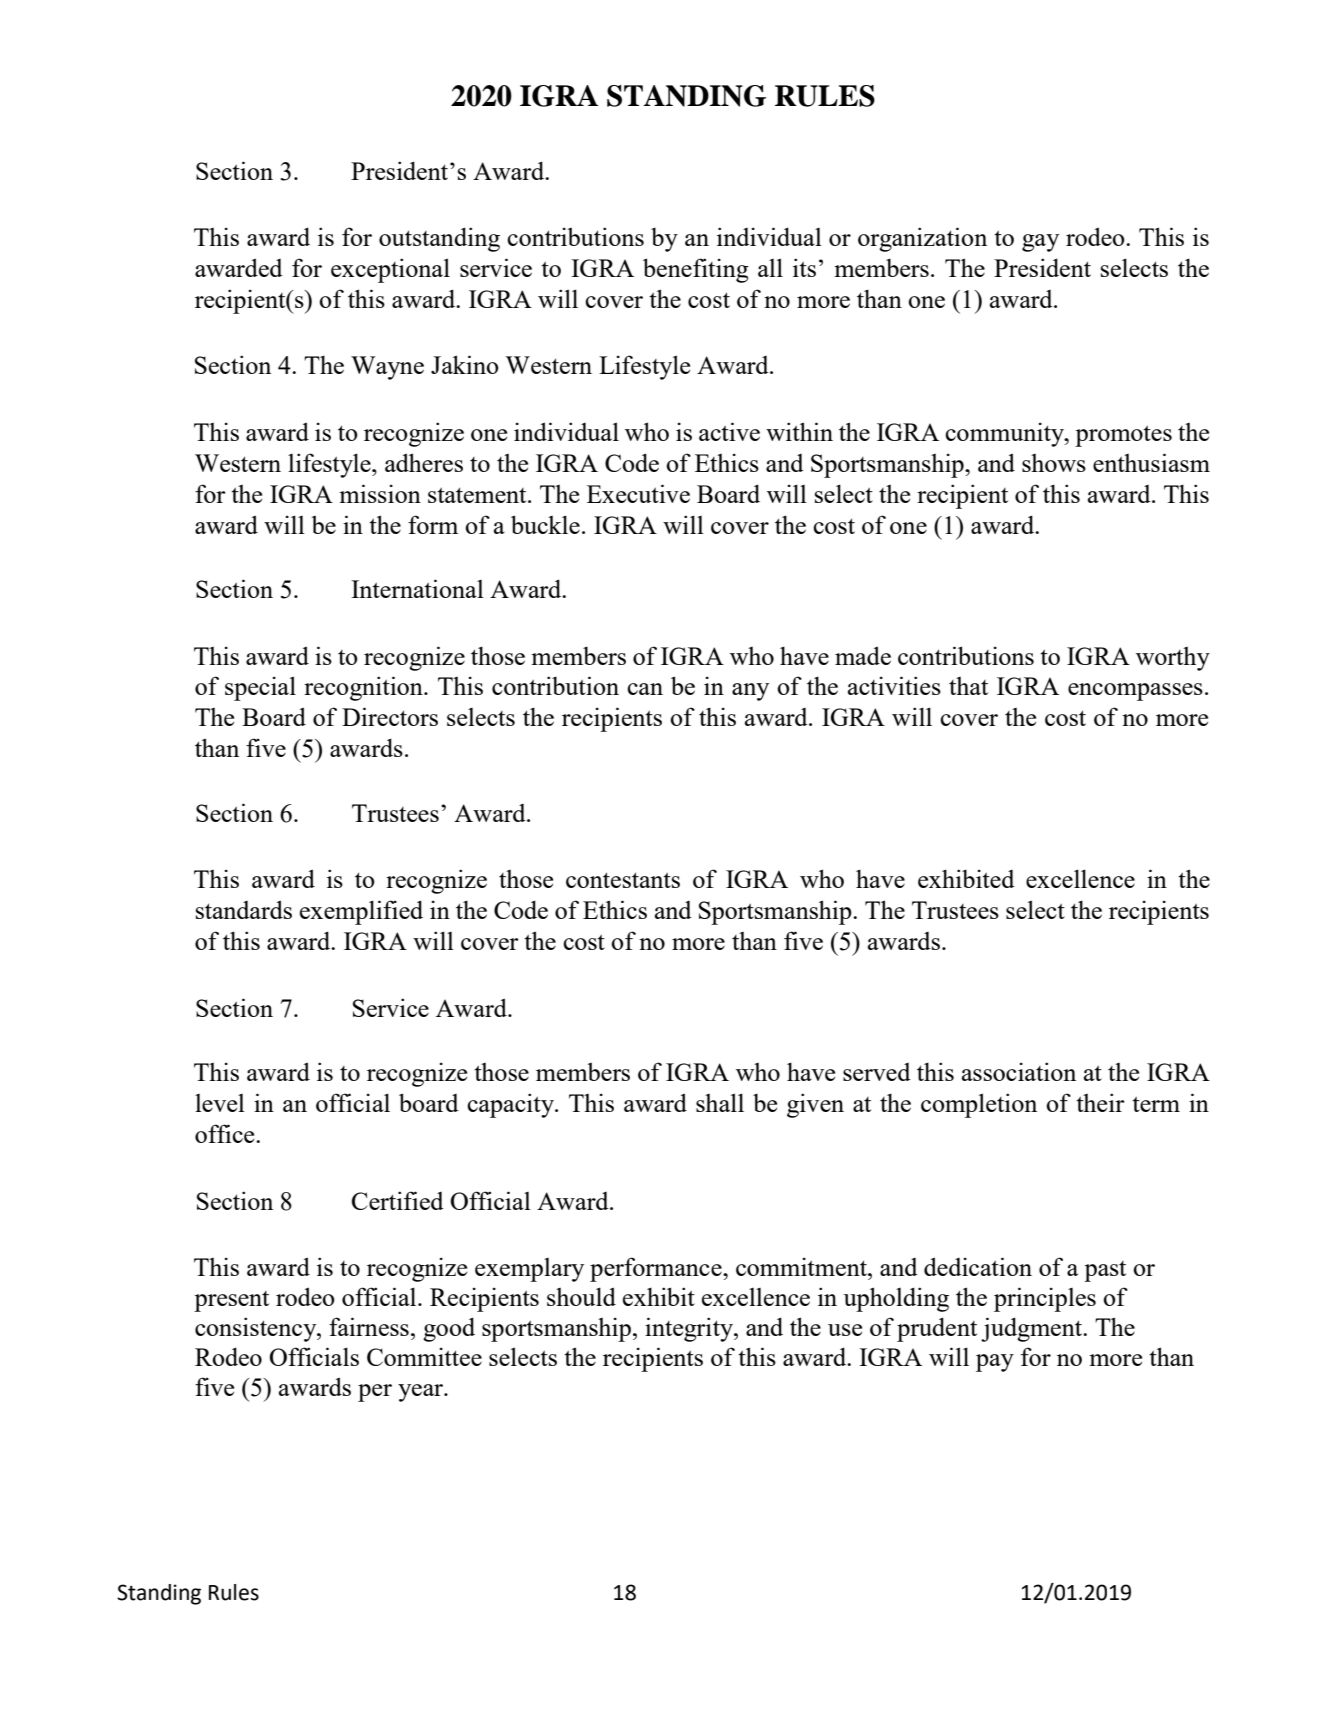 This screenshot has height=1717, width=1327. Describe the element at coordinates (720, 1102) in the screenshot. I see `shall` at that location.
